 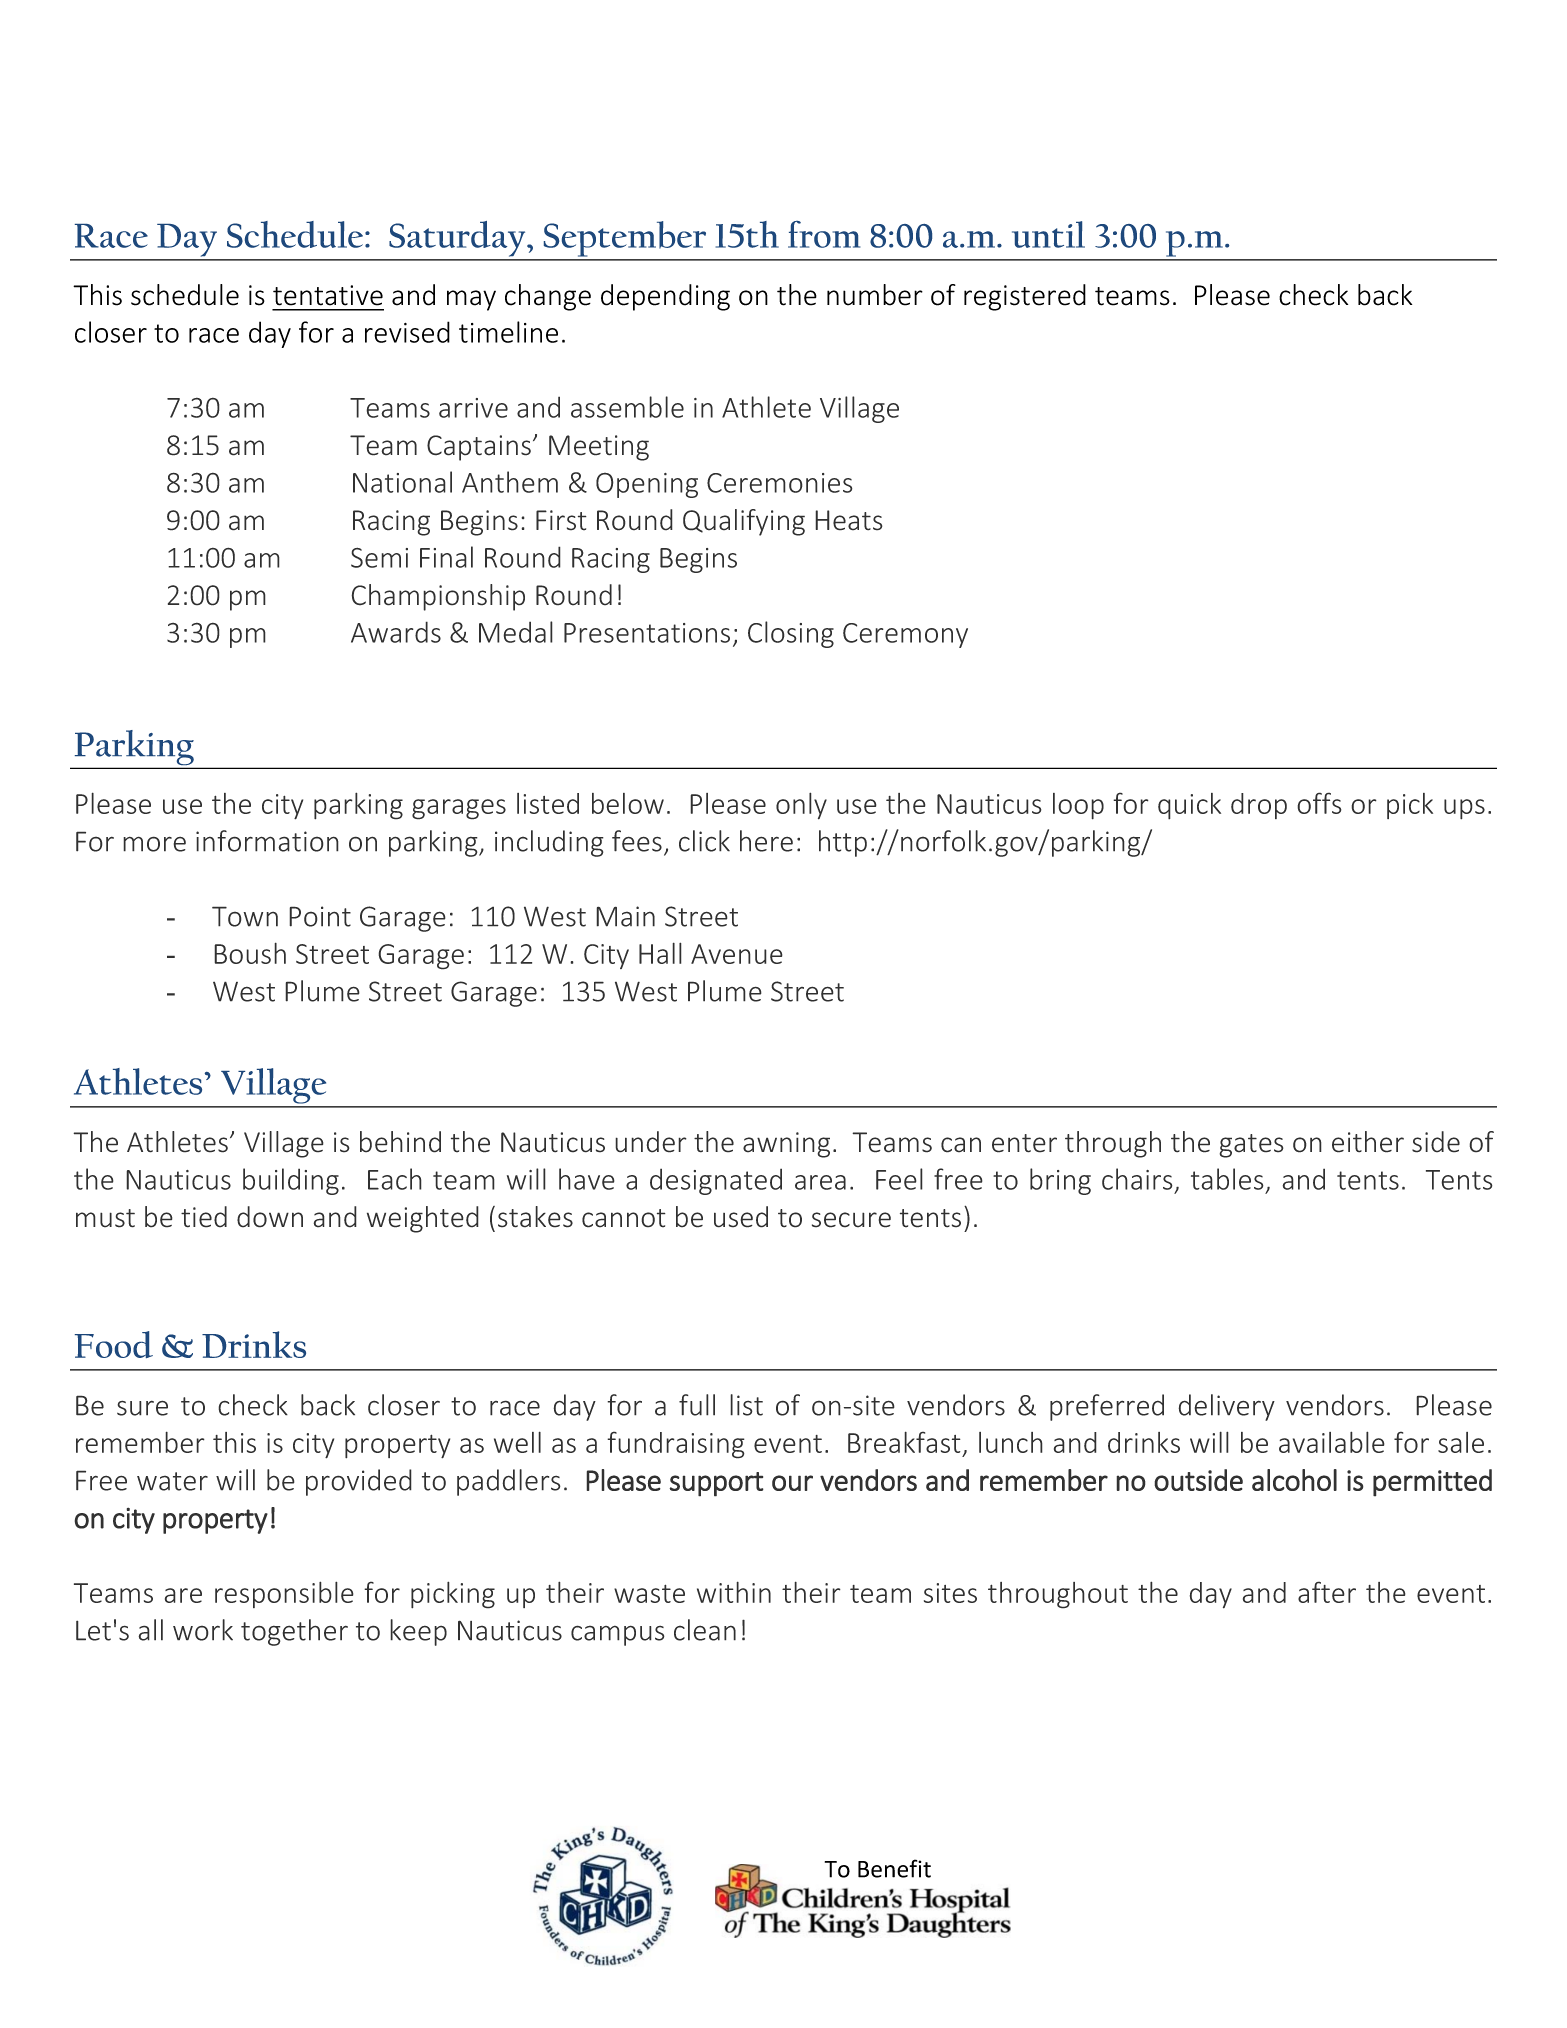 What do you see at coordinates (1048, 234) in the screenshot?
I see `until` at bounding box center [1048, 234].
